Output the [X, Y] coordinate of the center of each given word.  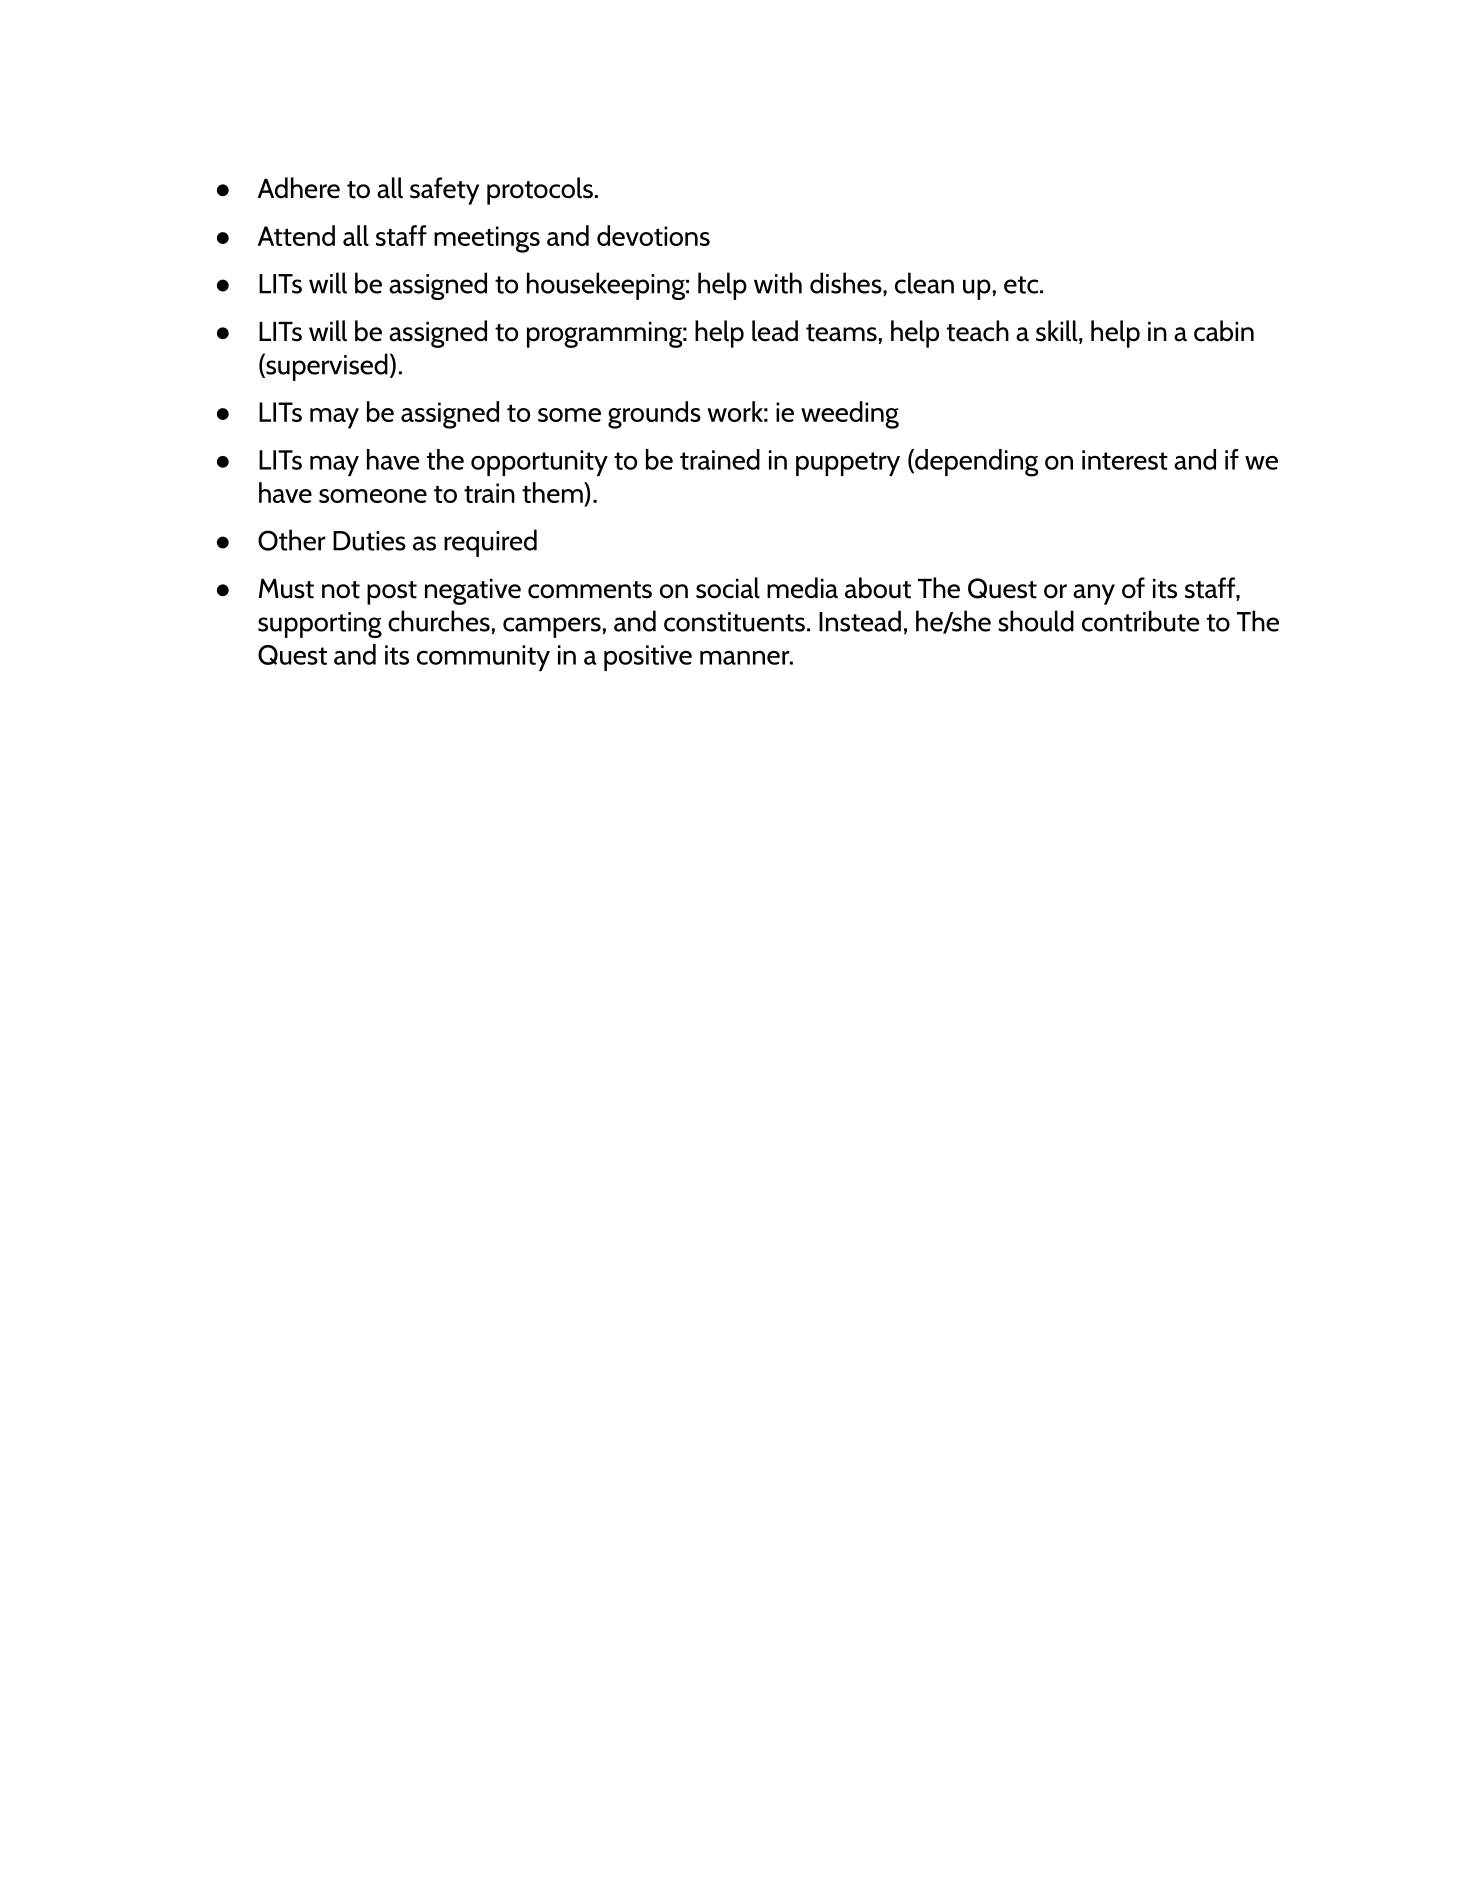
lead [775, 331]
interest [1125, 460]
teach [978, 331]
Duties [369, 541]
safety [444, 191]
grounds [654, 415]
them [553, 492]
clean [924, 283]
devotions [653, 235]
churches [439, 621]
